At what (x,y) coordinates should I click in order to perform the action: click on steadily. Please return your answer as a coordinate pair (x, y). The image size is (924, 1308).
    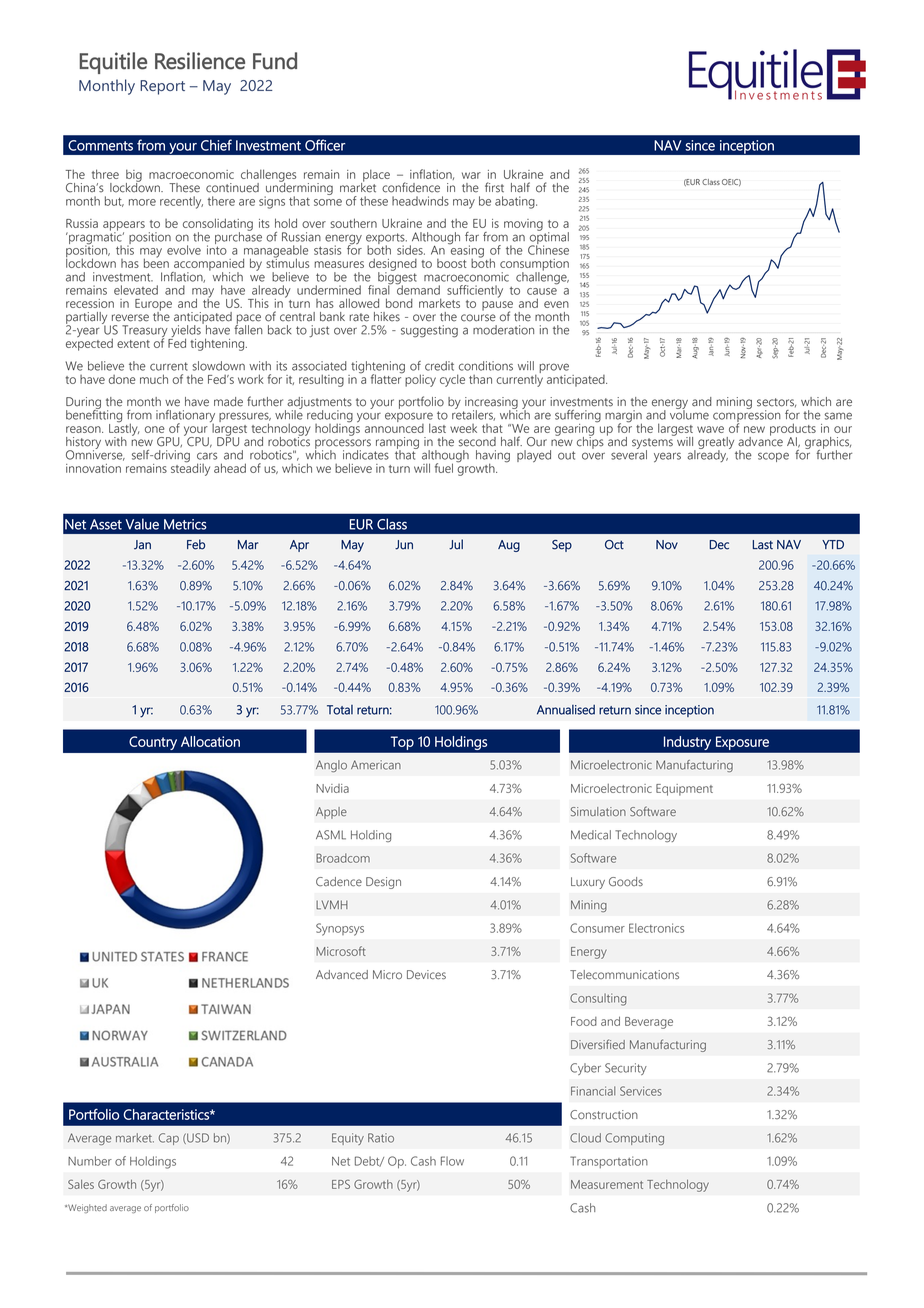
    Looking at the image, I should click on (190, 468).
